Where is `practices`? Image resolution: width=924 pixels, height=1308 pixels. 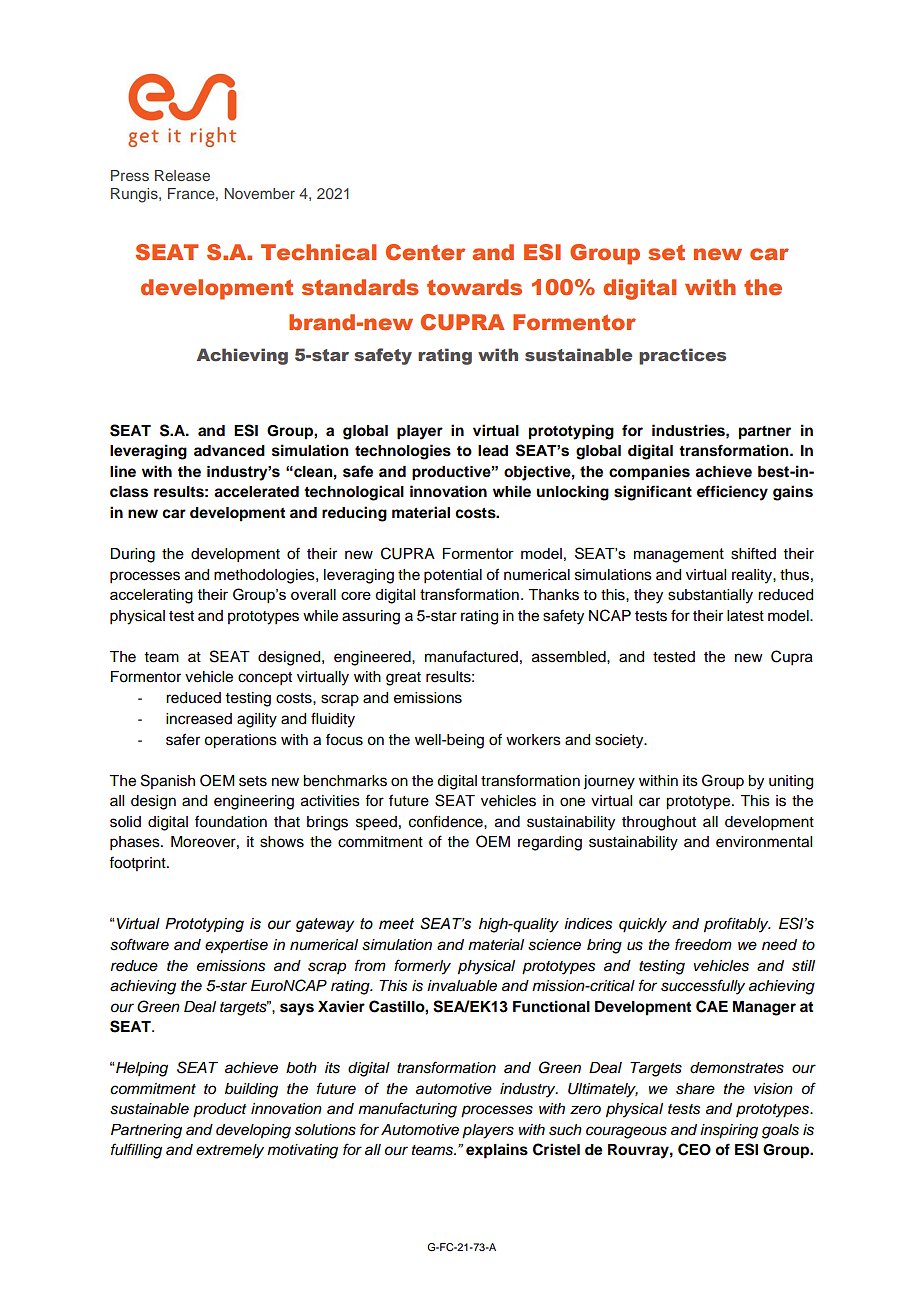
practices is located at coordinates (682, 356).
